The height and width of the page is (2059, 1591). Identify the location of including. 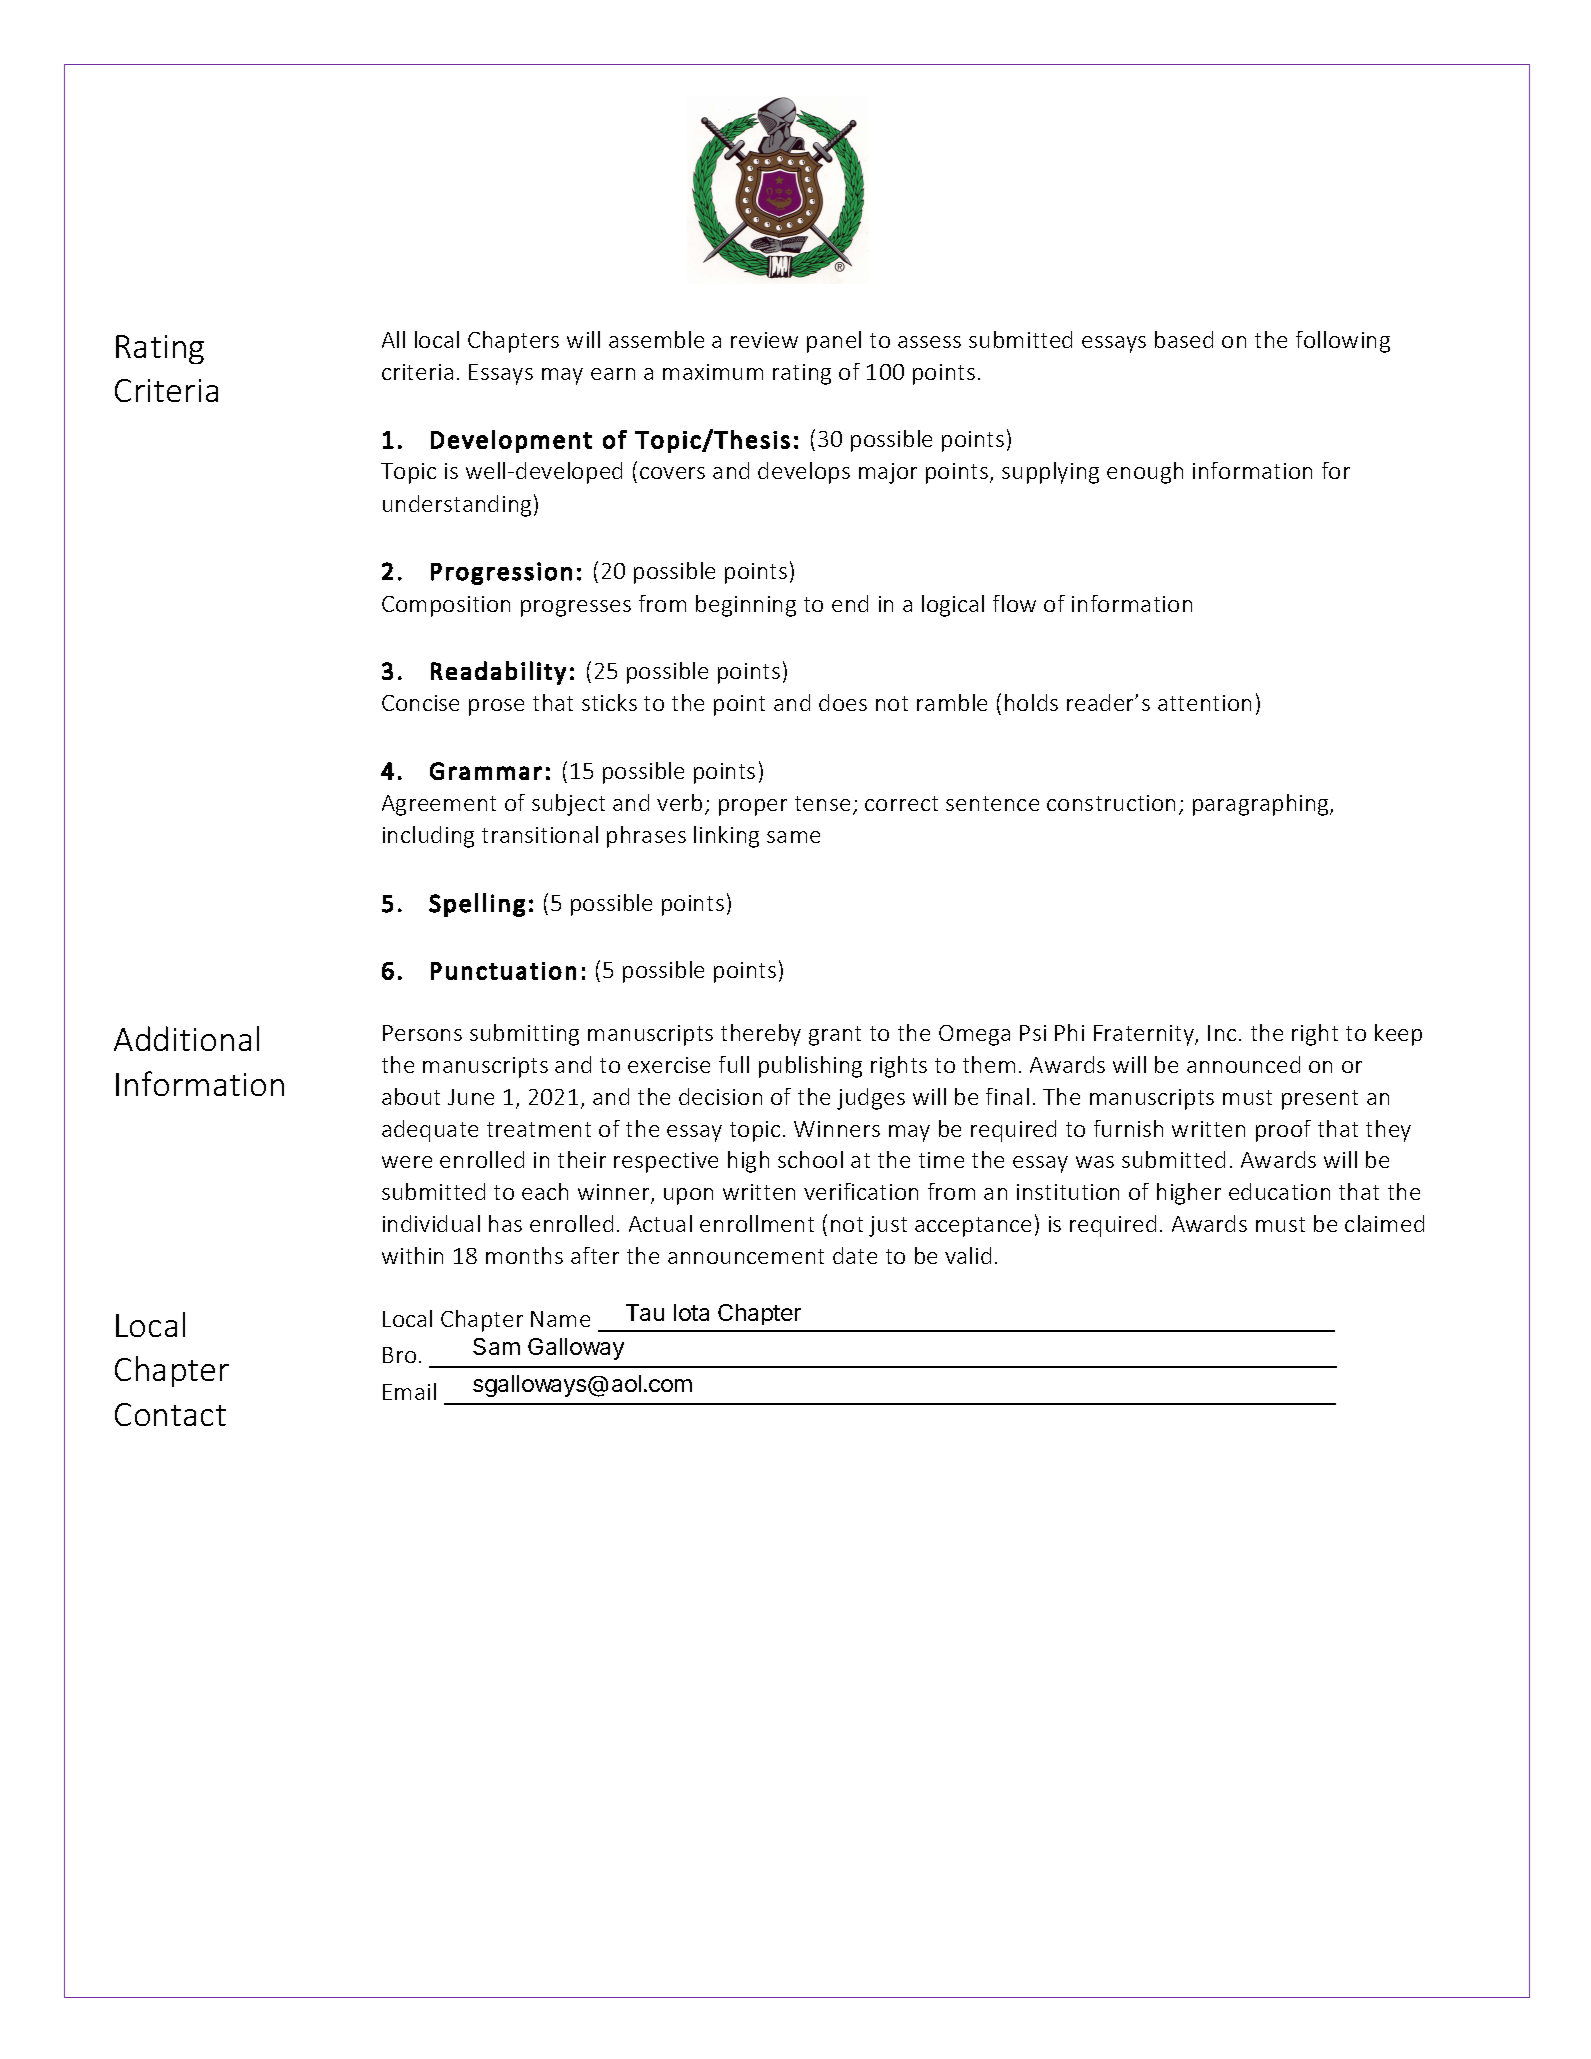
(428, 837).
